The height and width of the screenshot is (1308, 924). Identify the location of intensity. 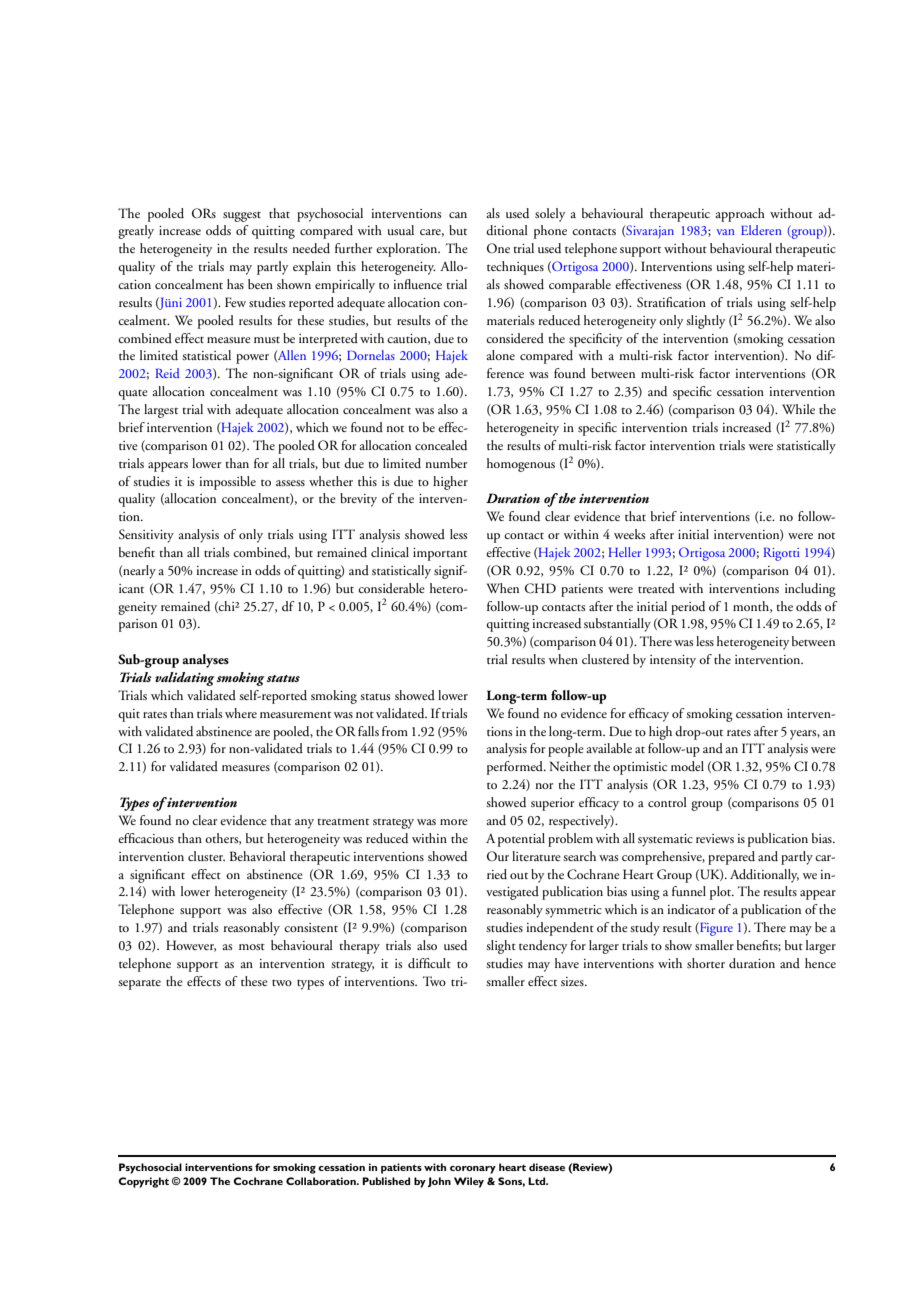
(673, 661).
